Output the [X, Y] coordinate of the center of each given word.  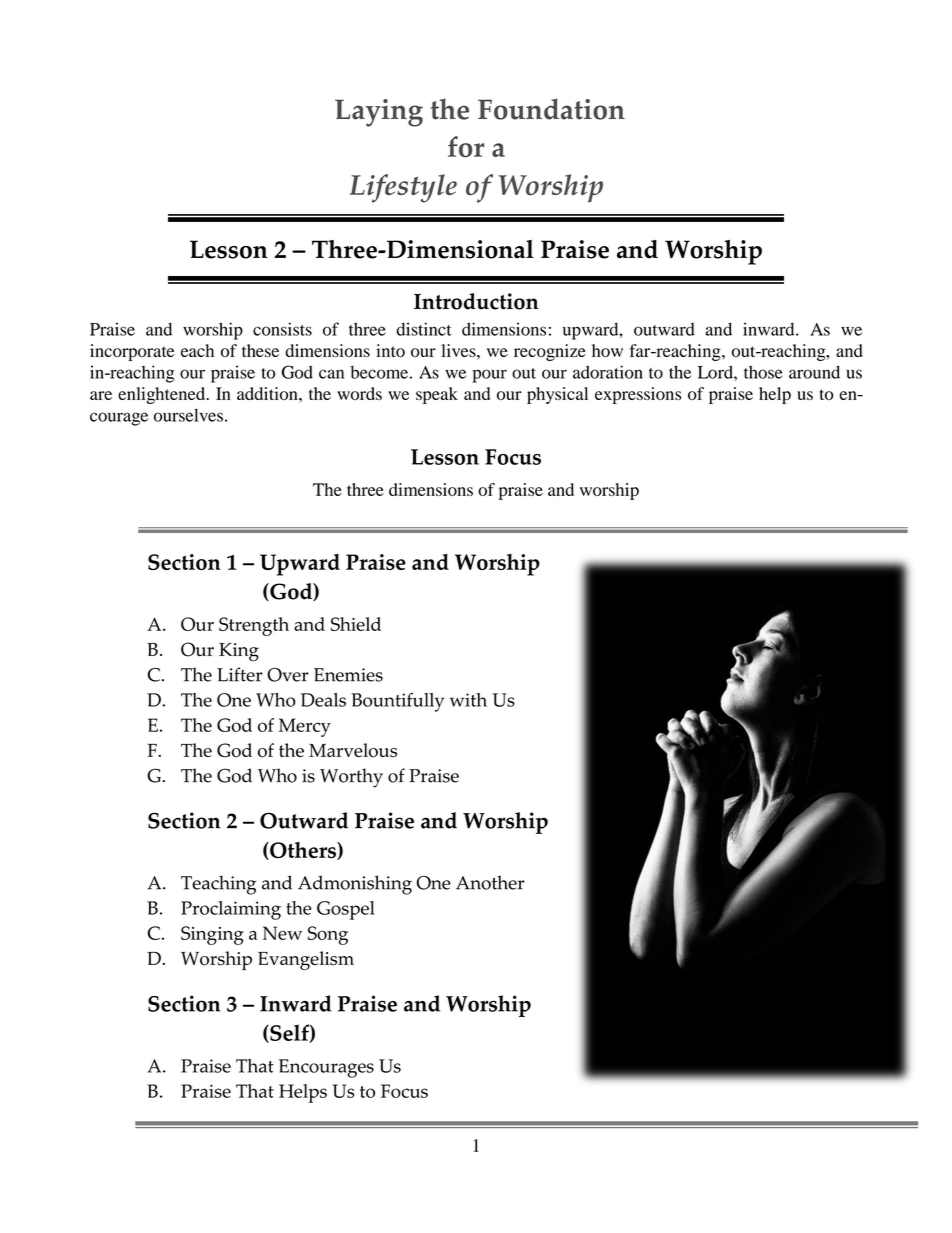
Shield [356, 624]
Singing [212, 935]
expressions [638, 395]
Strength [254, 626]
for [466, 146]
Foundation [551, 109]
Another [490, 882]
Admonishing [355, 885]
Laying [379, 113]
